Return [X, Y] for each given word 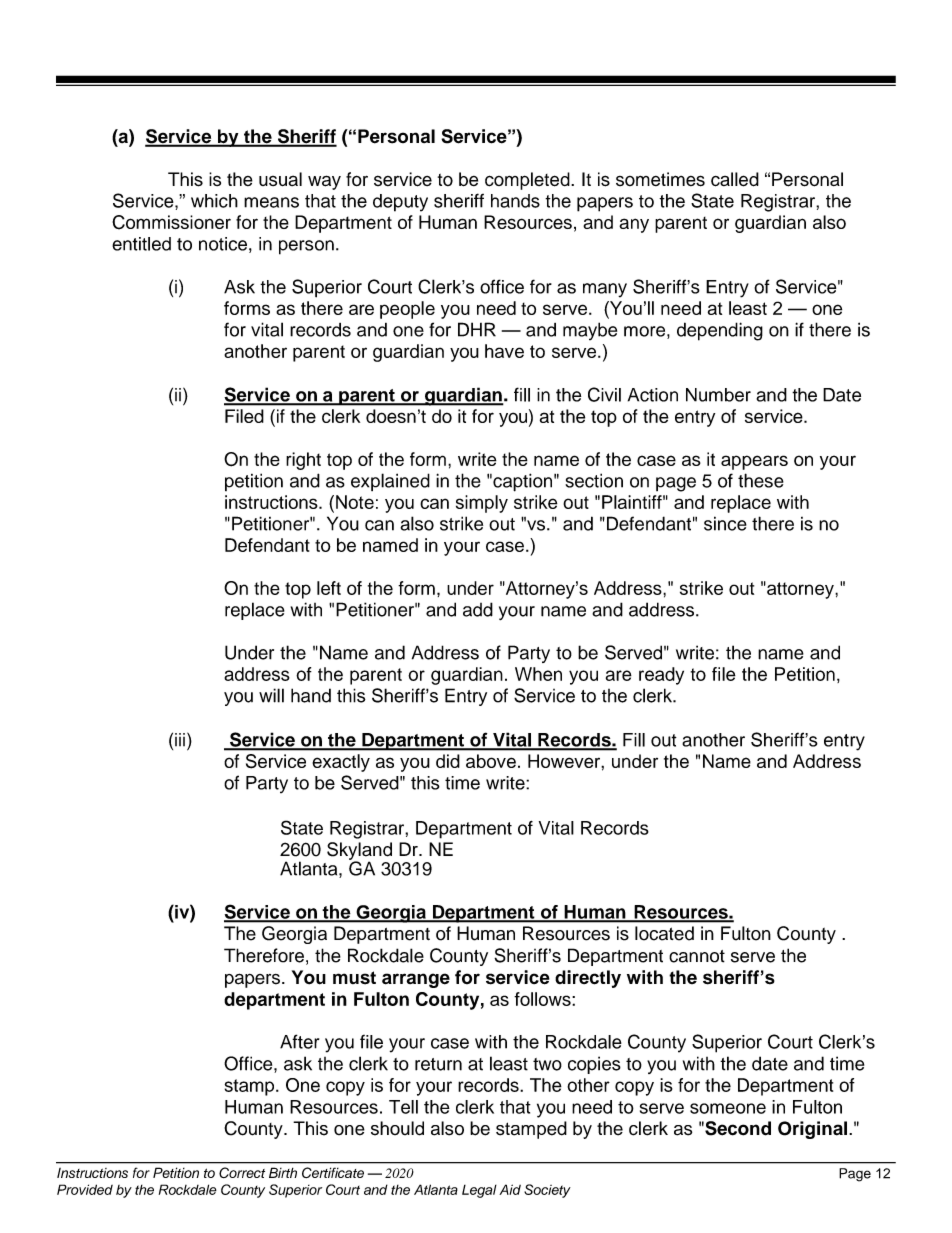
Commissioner [171, 222]
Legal [479, 1191]
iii [180, 739]
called [735, 179]
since [725, 523]
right [303, 461]
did [448, 761]
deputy [400, 203]
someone [728, 1108]
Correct [242, 1172]
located [664, 933]
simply [482, 504]
